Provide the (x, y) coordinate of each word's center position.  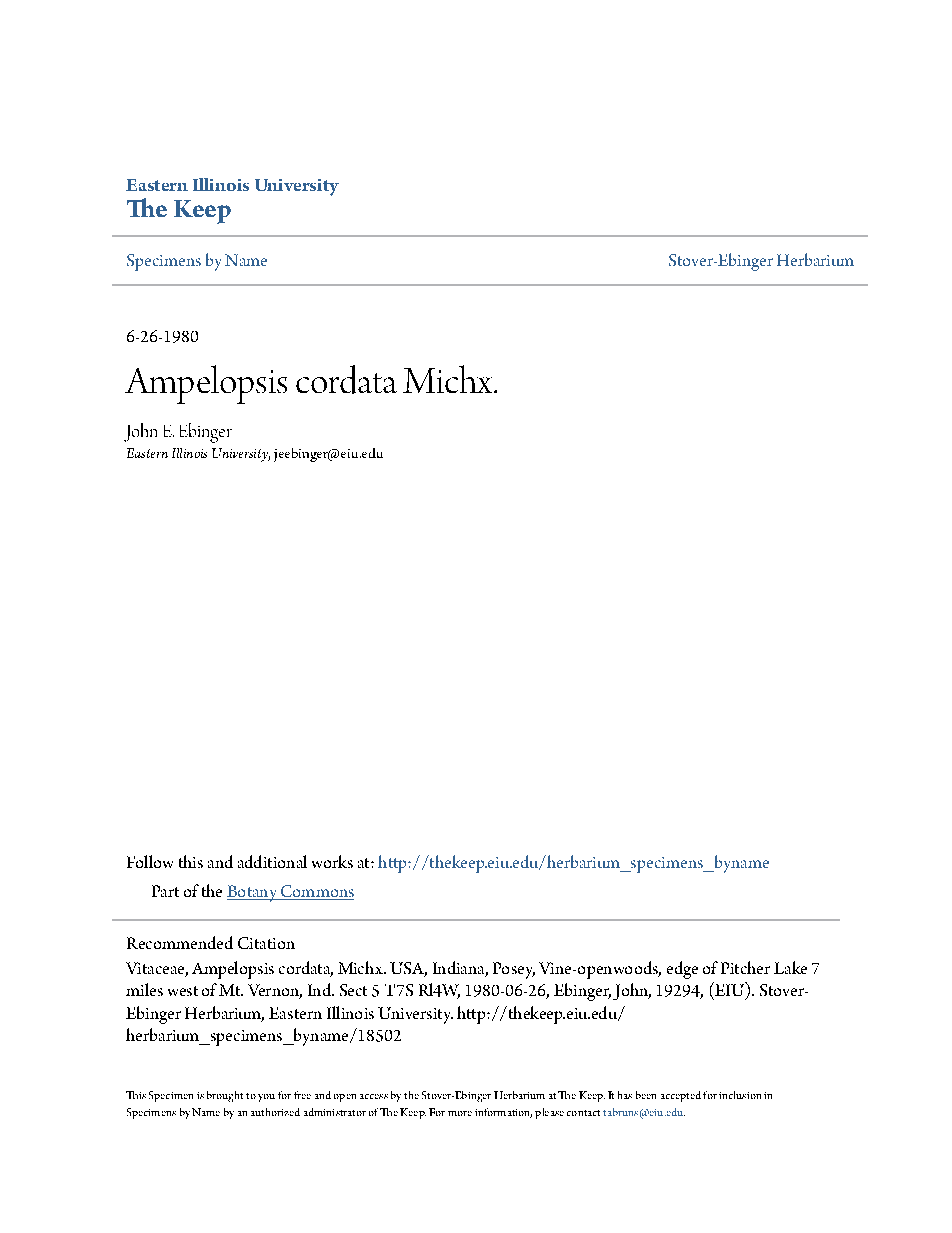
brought (225, 1096)
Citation (266, 943)
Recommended (180, 942)
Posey (514, 970)
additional (272, 861)
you (266, 1098)
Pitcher (745, 967)
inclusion (740, 1095)
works (332, 861)
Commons (316, 892)
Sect (353, 990)
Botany (253, 893)
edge (682, 970)
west (183, 991)
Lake (790, 967)
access (374, 1096)
